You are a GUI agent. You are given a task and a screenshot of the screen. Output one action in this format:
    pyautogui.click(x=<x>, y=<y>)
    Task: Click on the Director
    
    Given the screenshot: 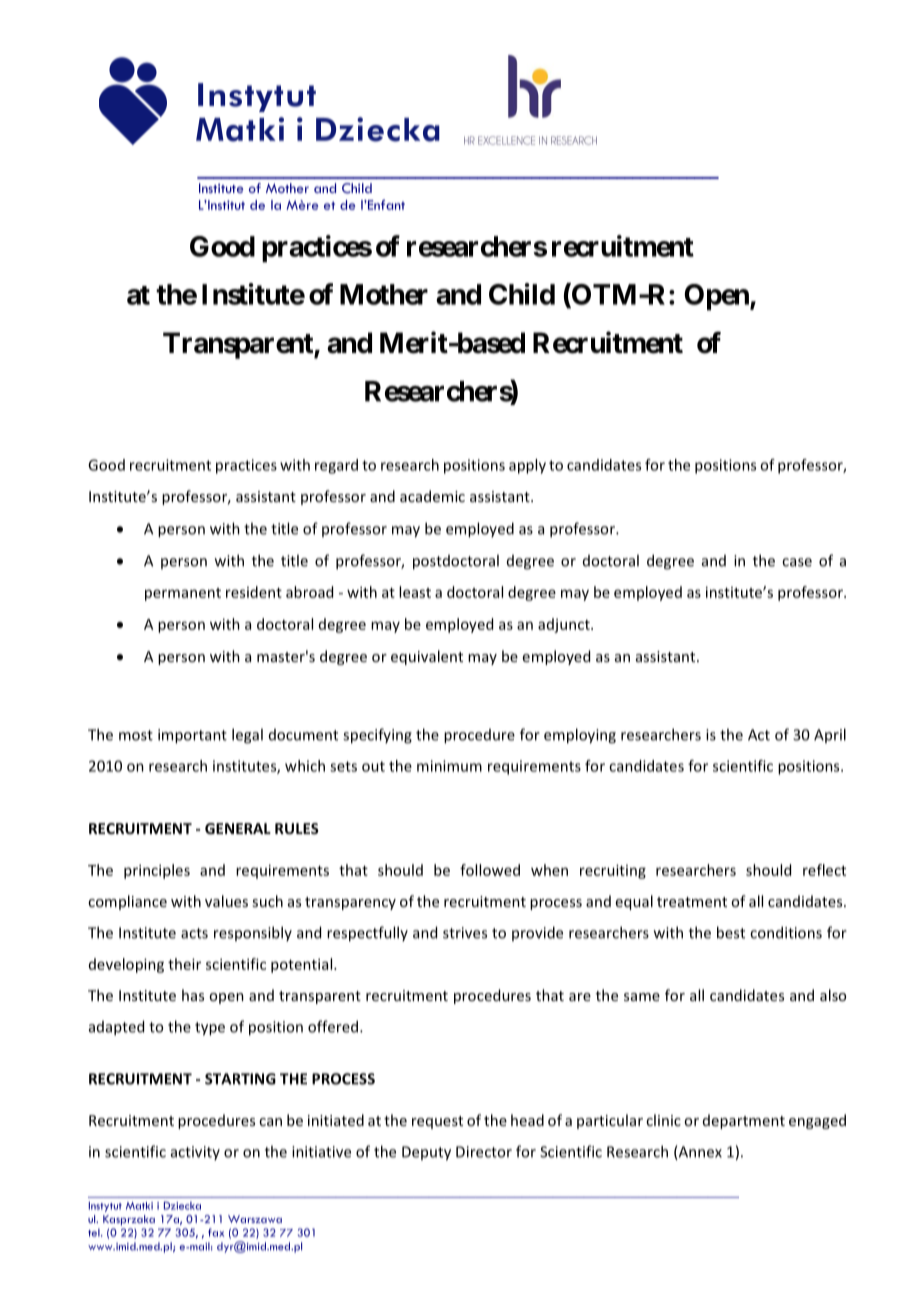 What is the action you would take?
    pyautogui.click(x=484, y=1152)
